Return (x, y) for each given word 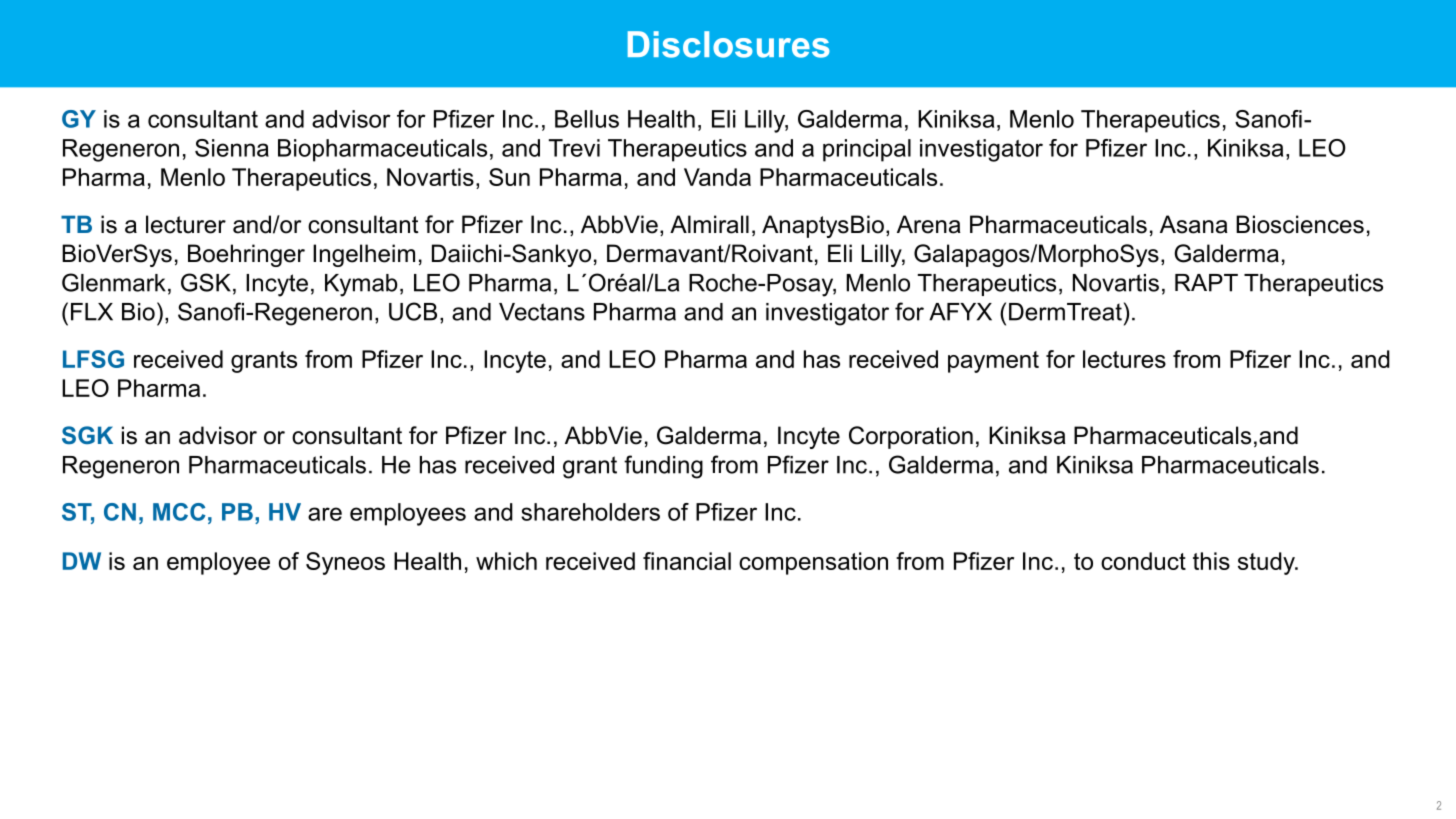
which (506, 561)
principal (867, 150)
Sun (509, 177)
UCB (413, 311)
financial (687, 561)
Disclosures (729, 44)
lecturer (186, 224)
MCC (179, 512)
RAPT (1206, 283)
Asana (1194, 224)
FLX (92, 312)
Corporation (911, 437)
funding (663, 467)
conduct (1143, 561)
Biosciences (1300, 224)
